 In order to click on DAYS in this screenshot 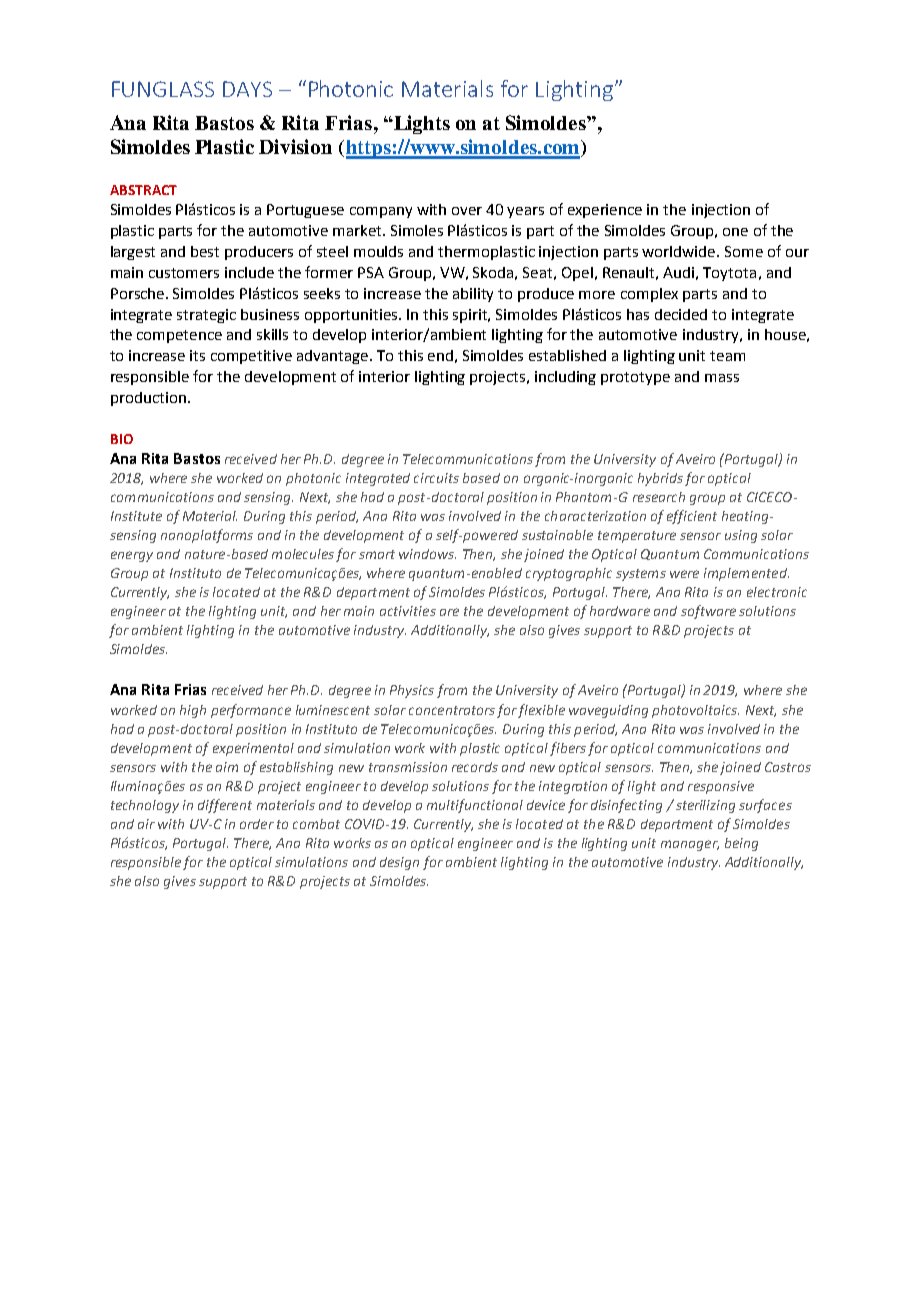, I will do `click(247, 89)`.
